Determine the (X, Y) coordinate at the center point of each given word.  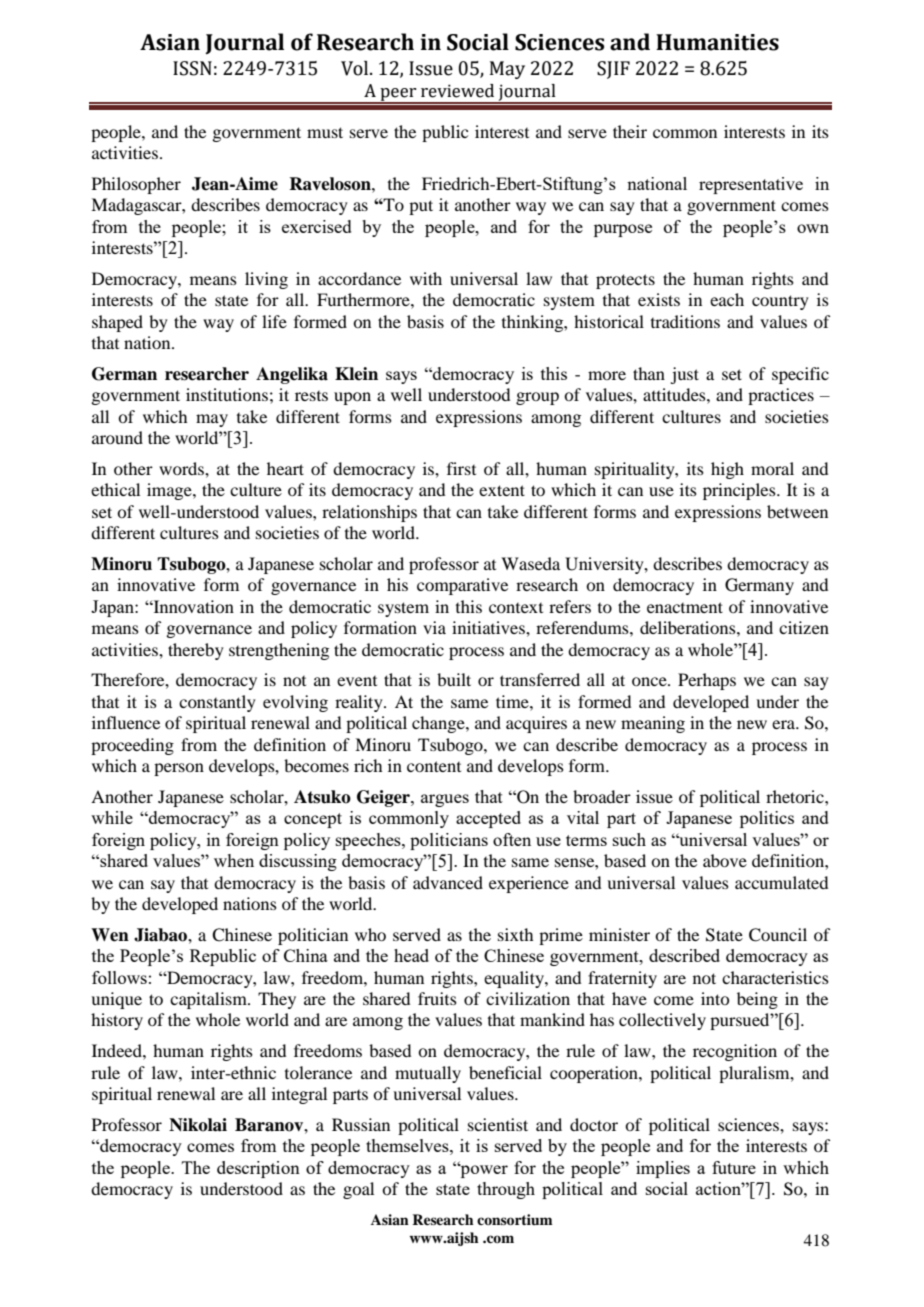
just (684, 375)
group (537, 398)
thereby (196, 651)
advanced (448, 882)
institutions (227, 394)
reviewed (457, 91)
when (234, 860)
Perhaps (707, 681)
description (258, 1169)
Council (778, 935)
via (434, 627)
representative (751, 185)
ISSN (192, 68)
